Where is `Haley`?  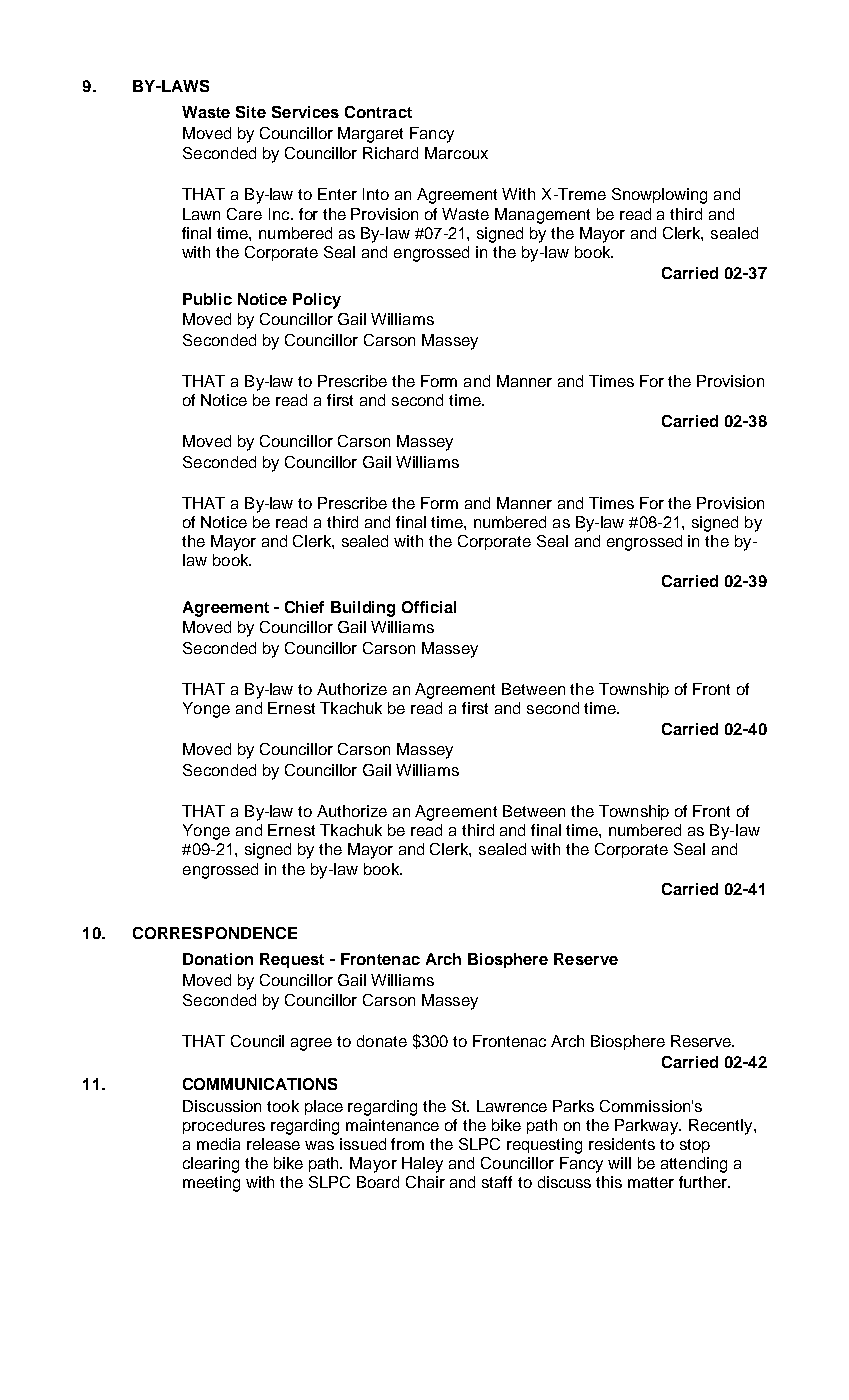 Haley is located at coordinates (422, 1165).
